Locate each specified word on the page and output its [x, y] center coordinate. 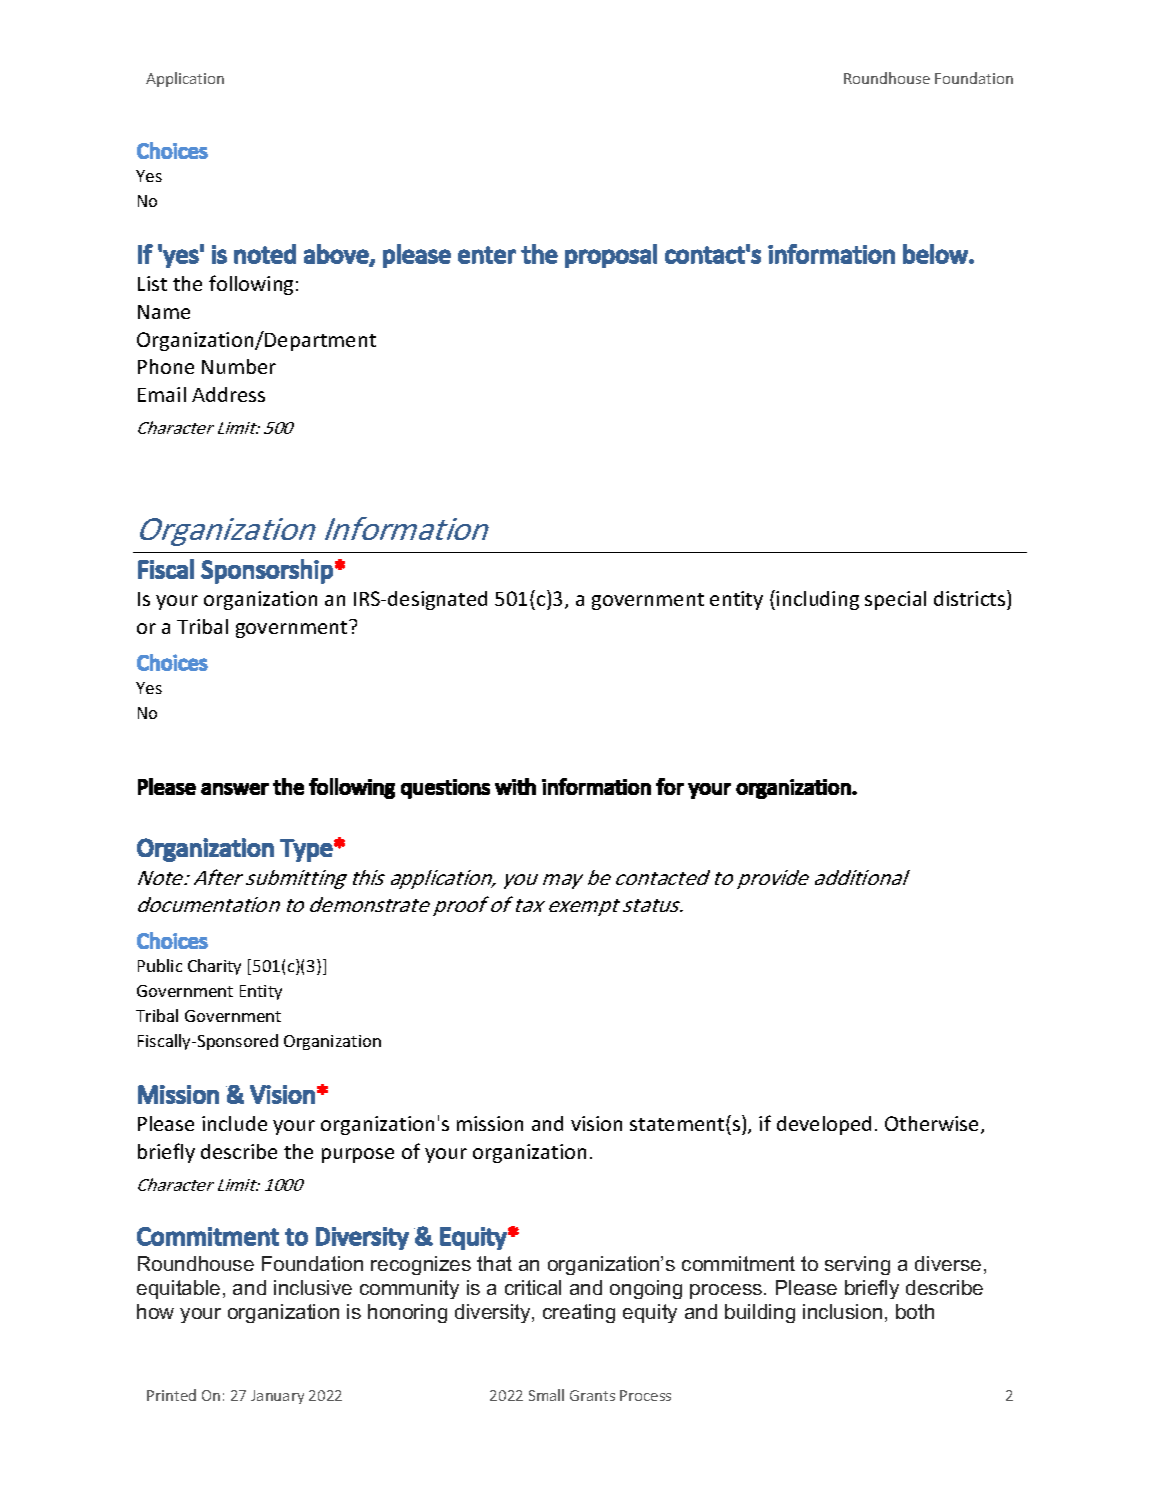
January [277, 1397]
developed [824, 1125]
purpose [358, 1155]
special [895, 600]
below [936, 254]
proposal [611, 256]
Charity [214, 967]
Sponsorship [267, 571]
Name [164, 312]
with [515, 786]
